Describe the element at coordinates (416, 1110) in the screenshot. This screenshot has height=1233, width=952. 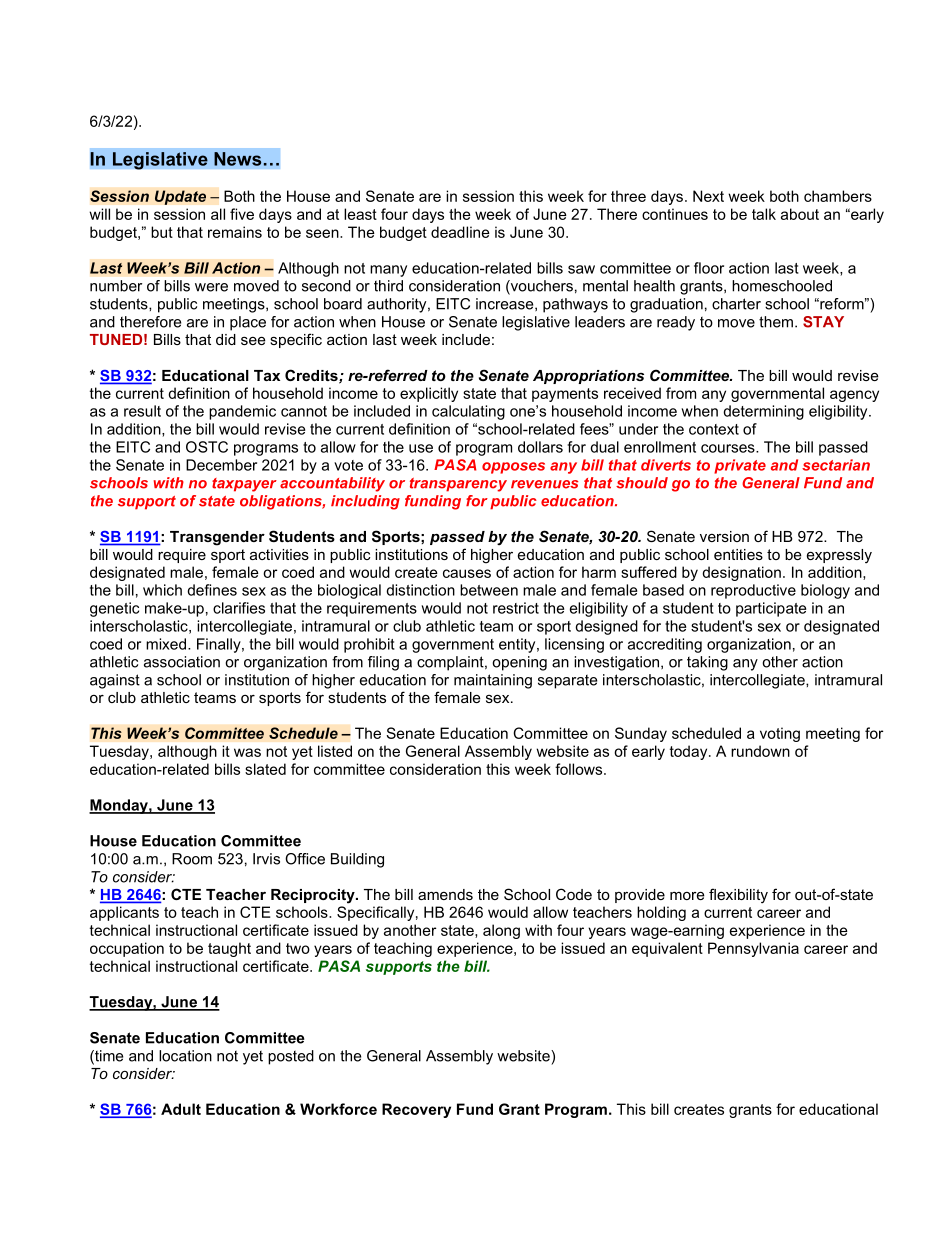
I see `Recovery` at that location.
